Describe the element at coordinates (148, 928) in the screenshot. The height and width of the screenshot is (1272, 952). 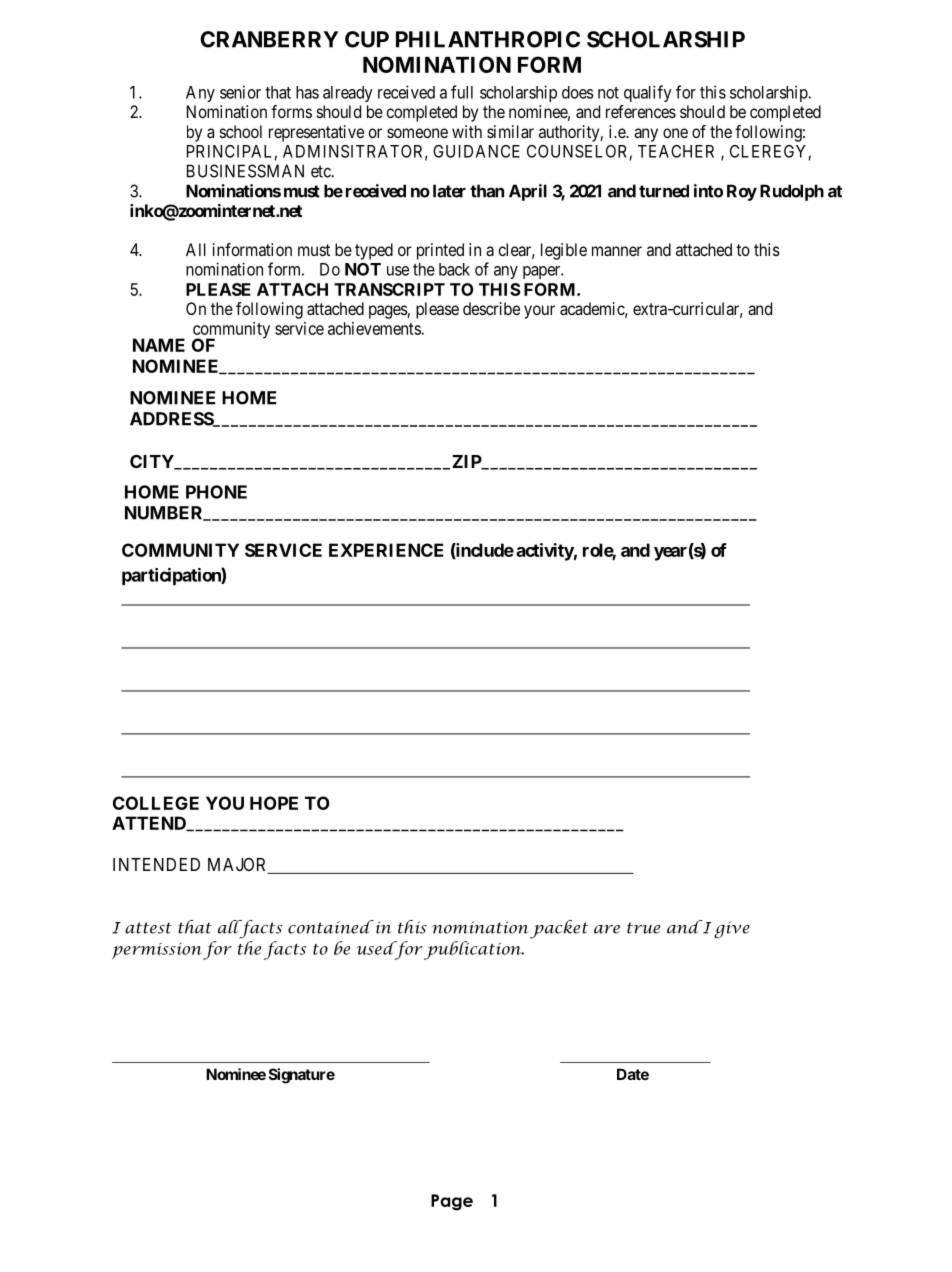
I see `attest` at that location.
